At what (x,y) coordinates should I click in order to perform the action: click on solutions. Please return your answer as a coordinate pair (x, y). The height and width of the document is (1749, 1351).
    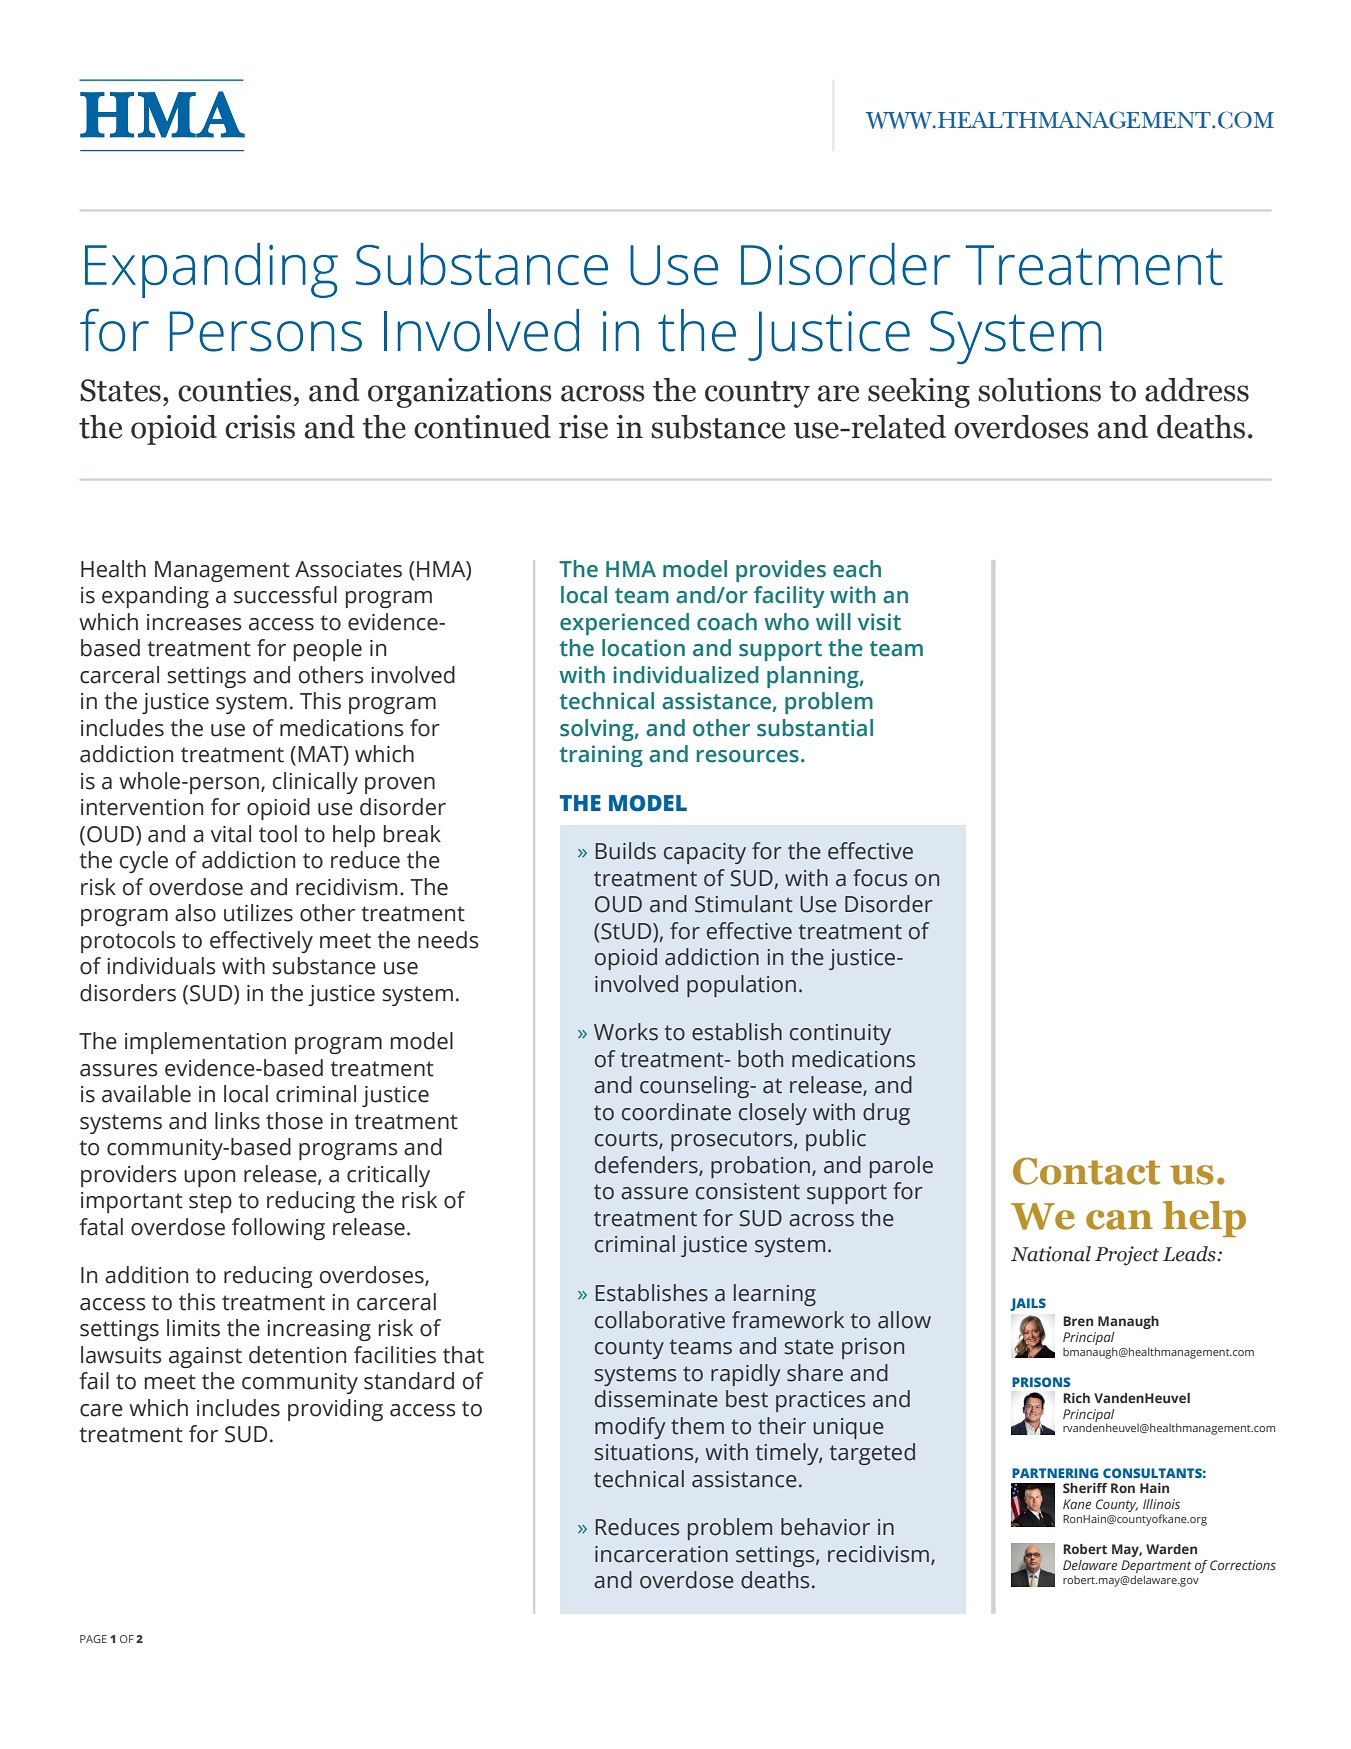
    Looking at the image, I should click on (1039, 390).
